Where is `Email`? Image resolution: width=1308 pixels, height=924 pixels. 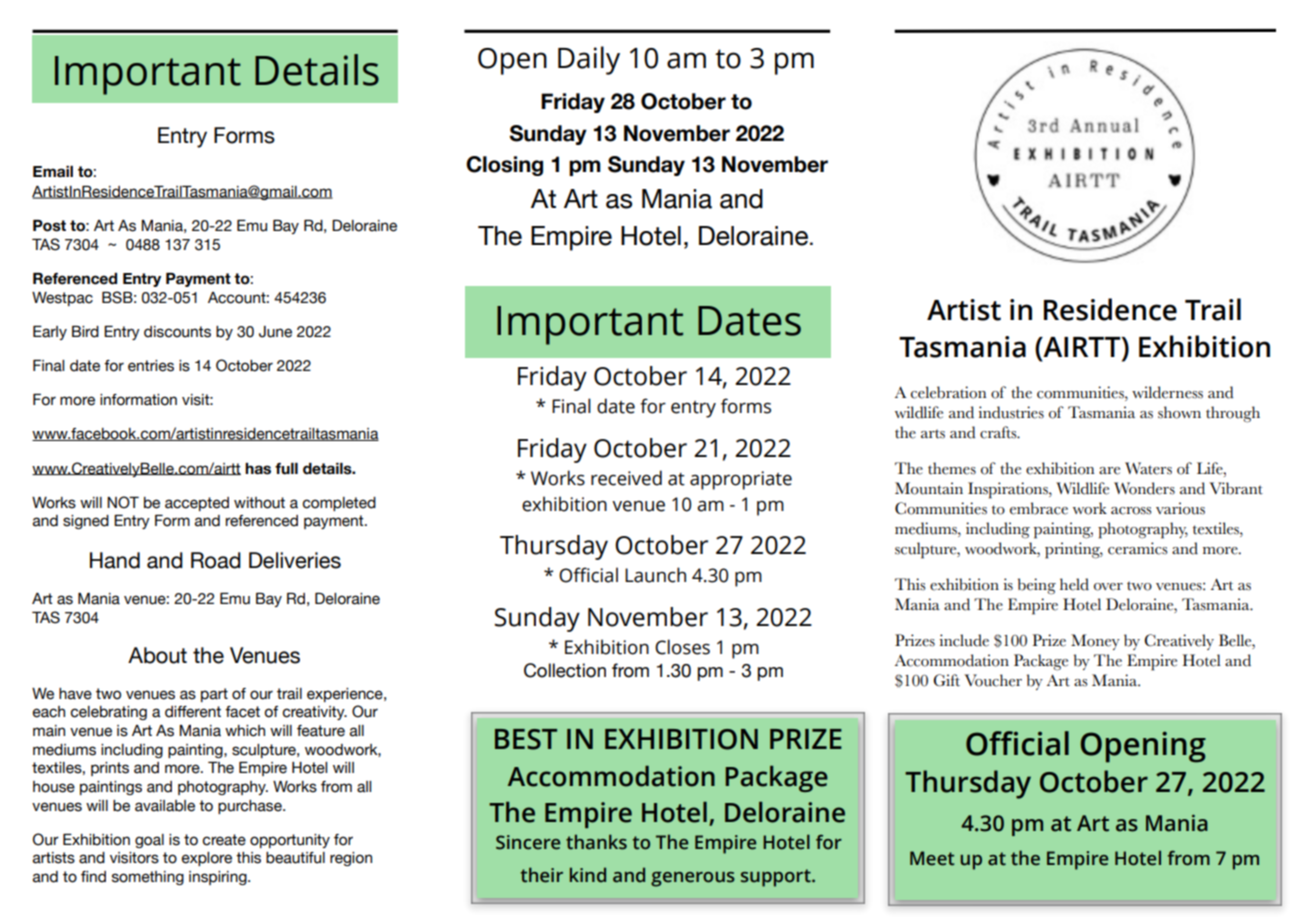
Email is located at coordinates (53, 171).
